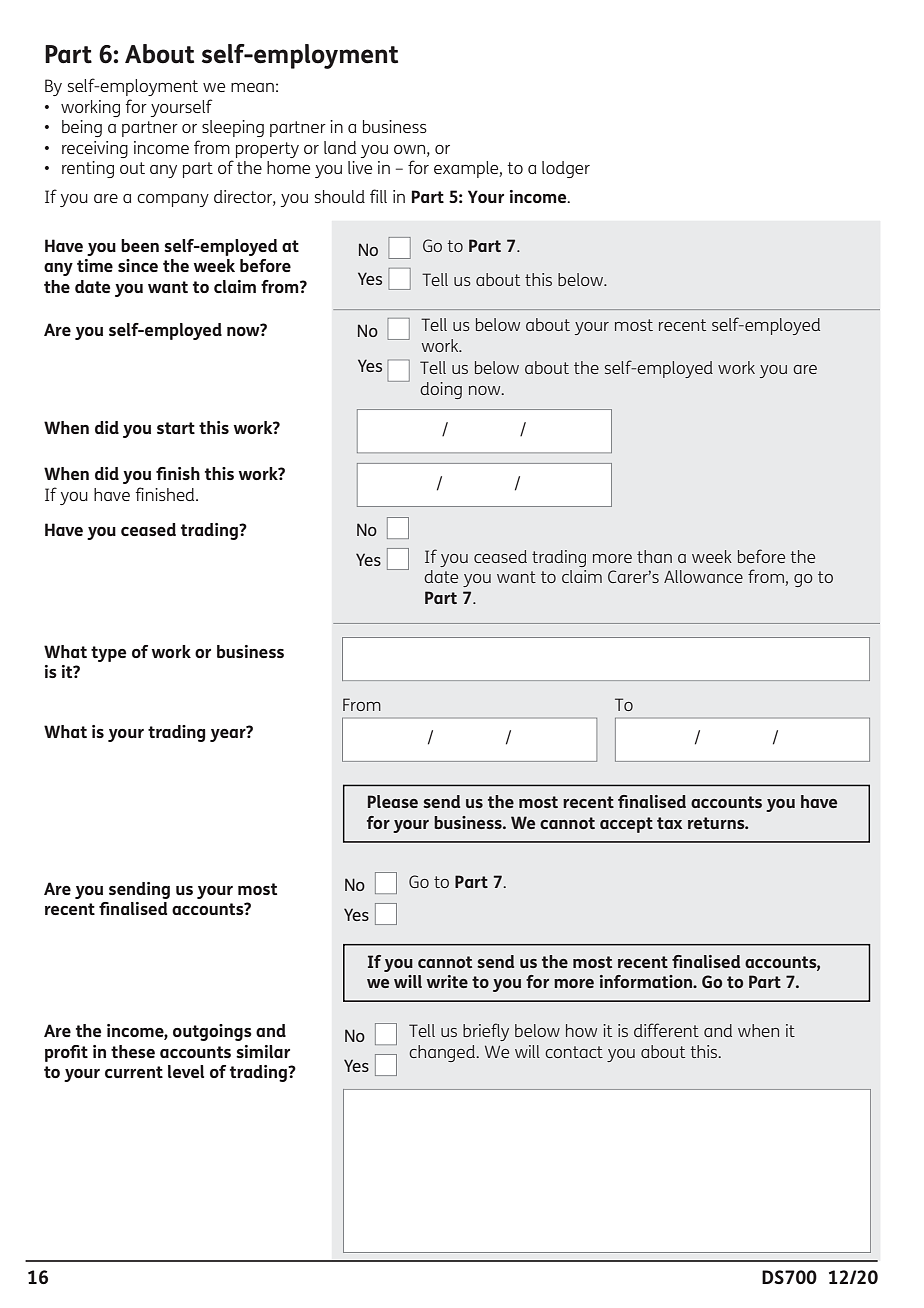 The image size is (924, 1308). What do you see at coordinates (133, 1051) in the screenshot?
I see `these` at bounding box center [133, 1051].
